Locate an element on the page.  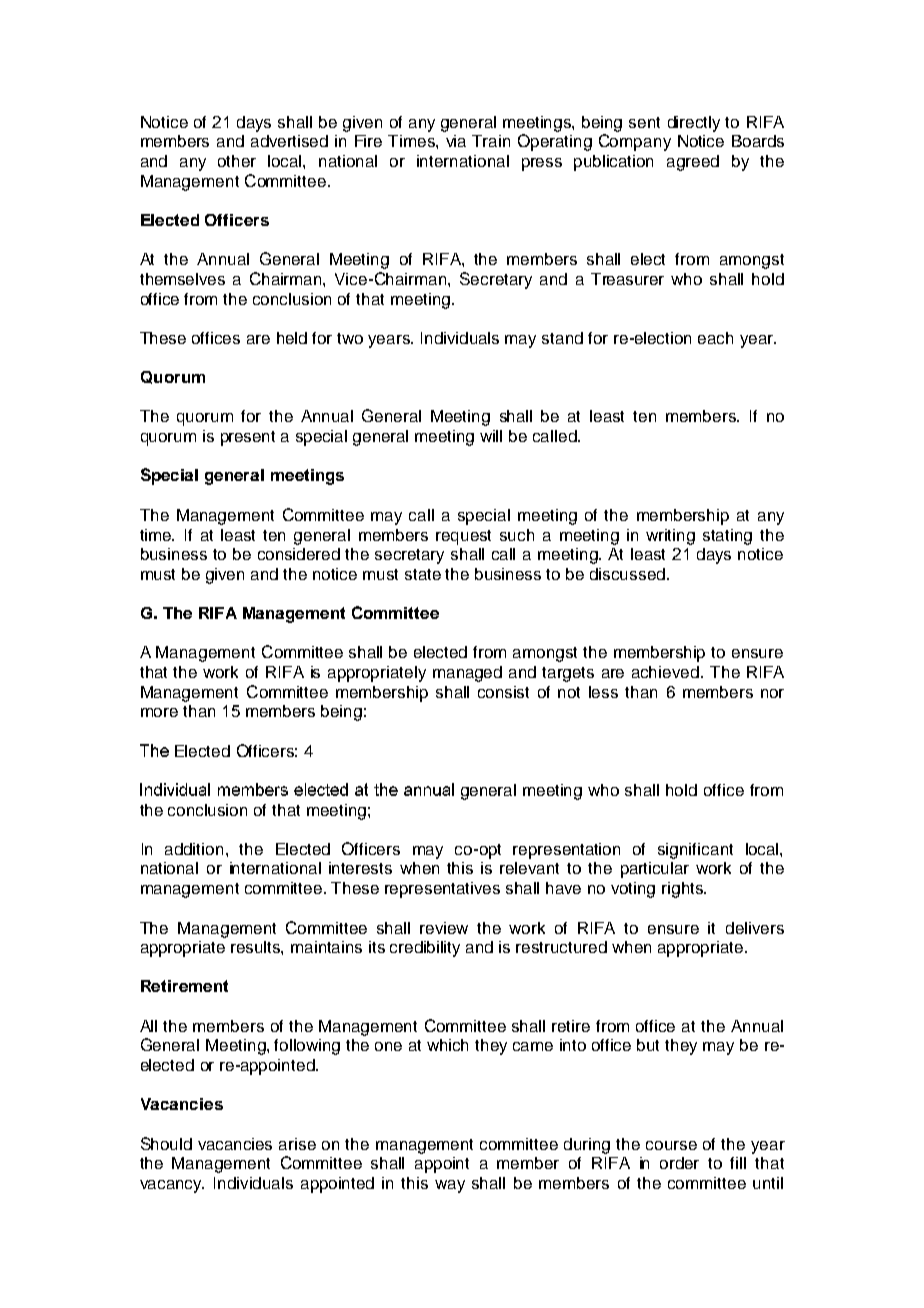
relevant is located at coordinates (529, 868).
